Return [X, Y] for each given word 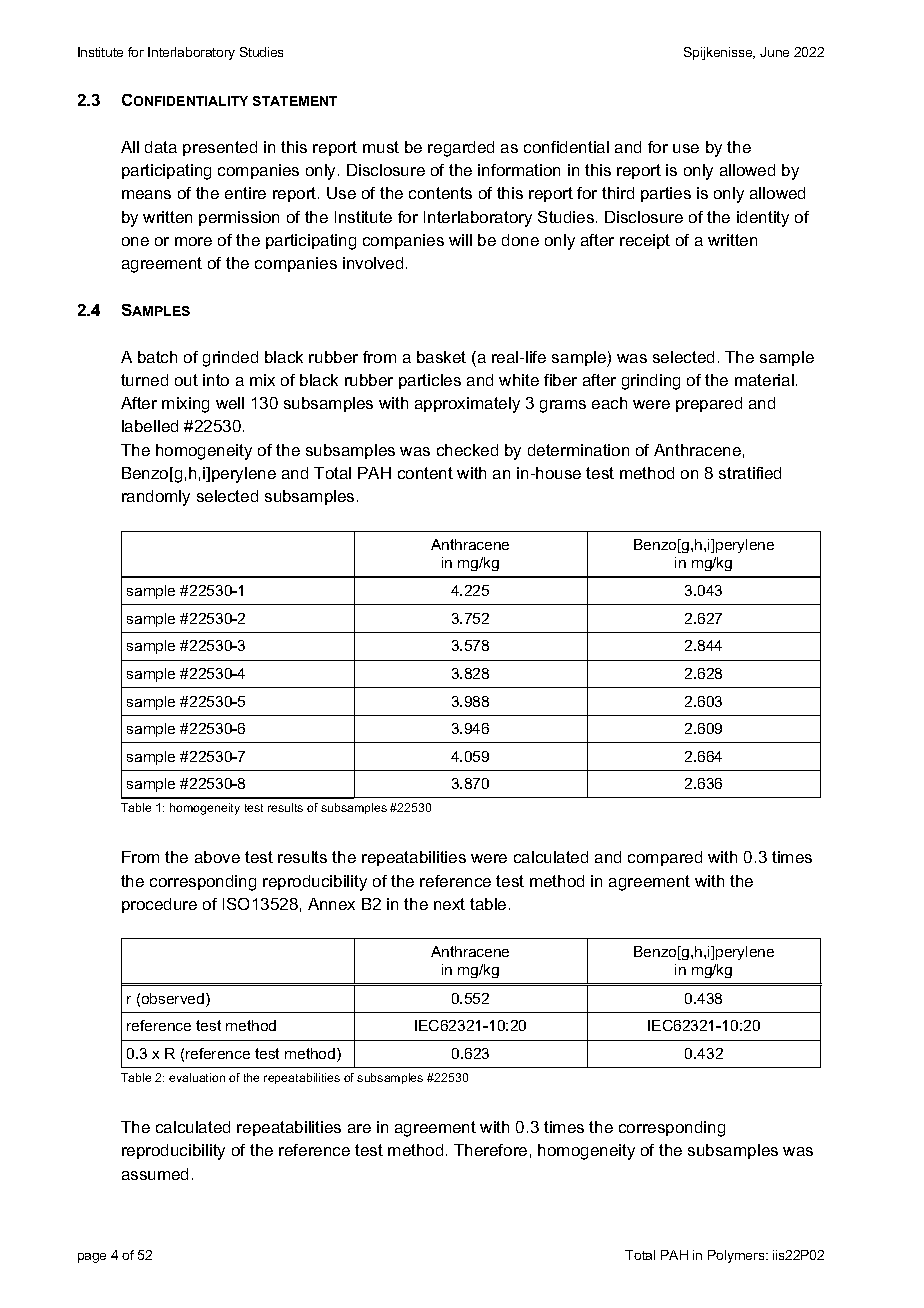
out [186, 380]
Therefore [490, 1150]
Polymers [737, 1256]
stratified [750, 473]
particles [430, 381]
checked [467, 450]
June [774, 52]
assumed [155, 1174]
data [161, 147]
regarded [461, 149]
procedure [159, 905]
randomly [156, 498]
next [449, 904]
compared [665, 858]
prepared [709, 404]
